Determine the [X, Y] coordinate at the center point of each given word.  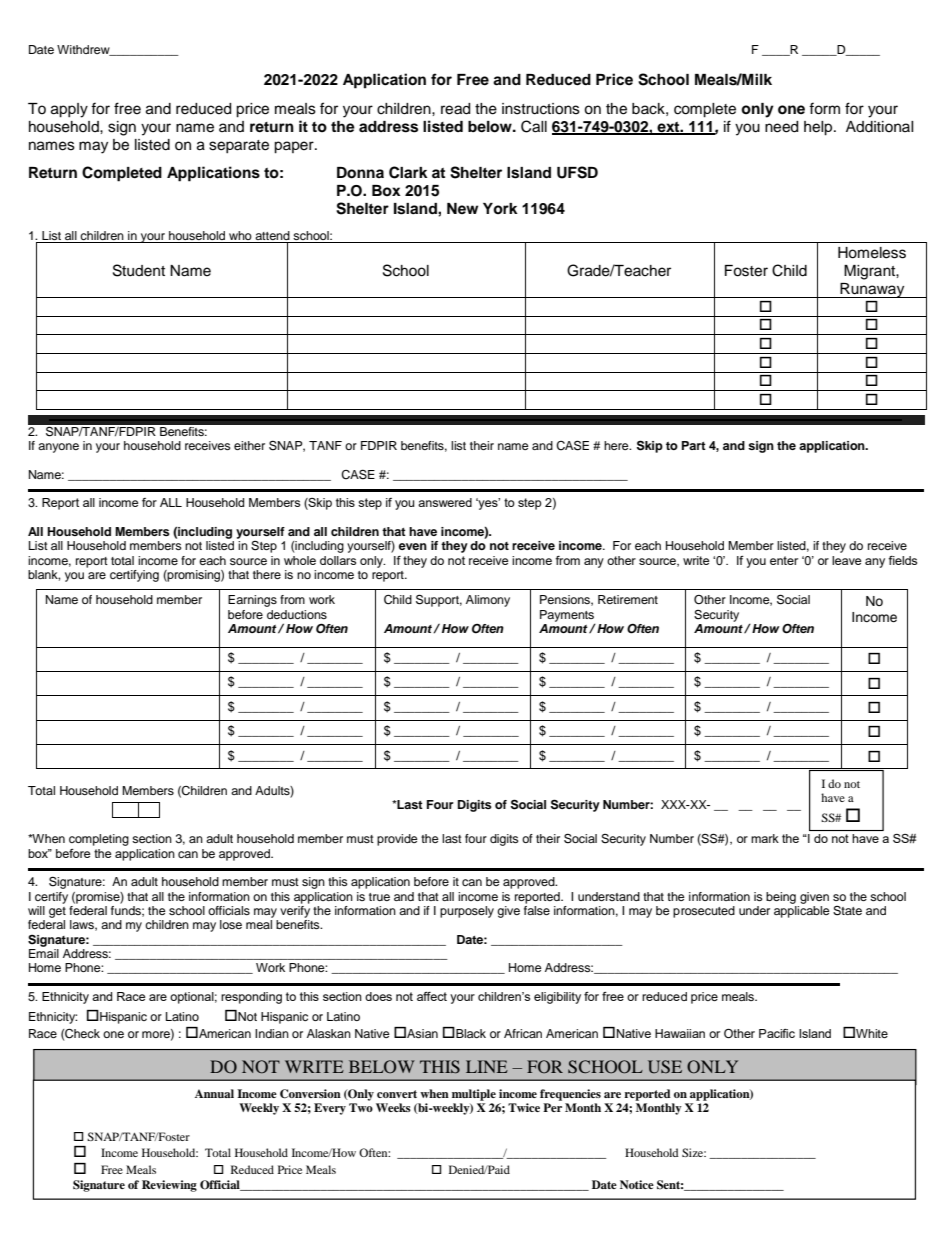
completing [99, 840]
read [455, 109]
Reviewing [169, 1186]
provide [397, 840]
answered [445, 502]
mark [765, 838]
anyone [58, 448]
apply [69, 110]
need [781, 127]
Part [694, 445]
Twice [524, 1107]
